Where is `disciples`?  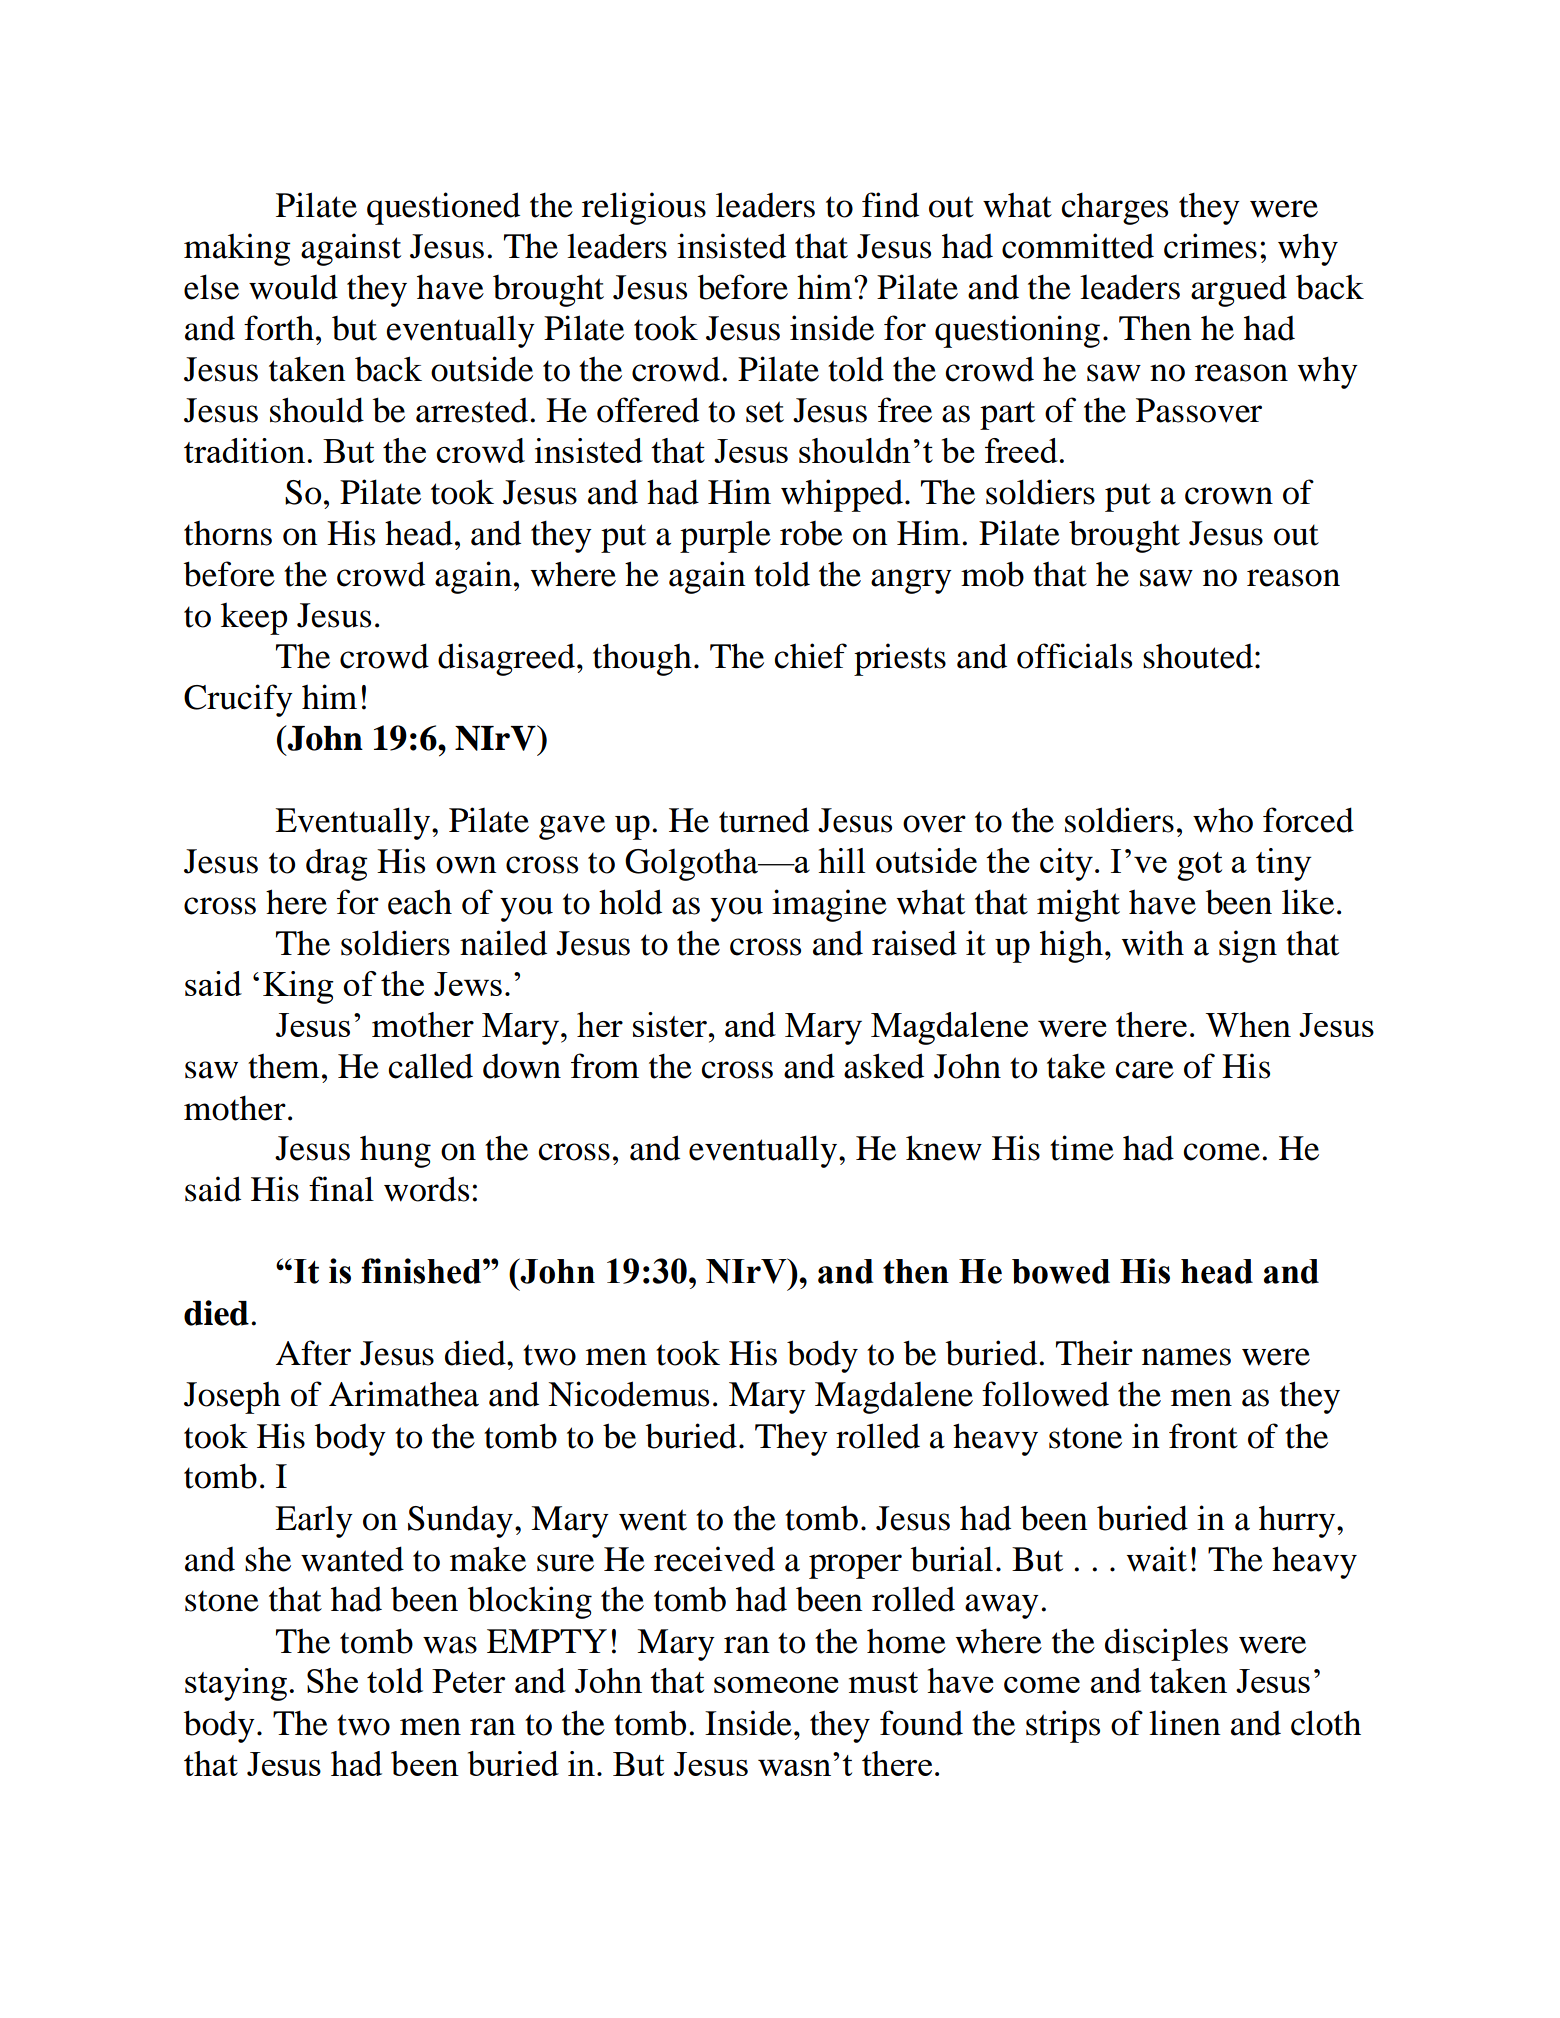
disciples is located at coordinates (1166, 1644).
